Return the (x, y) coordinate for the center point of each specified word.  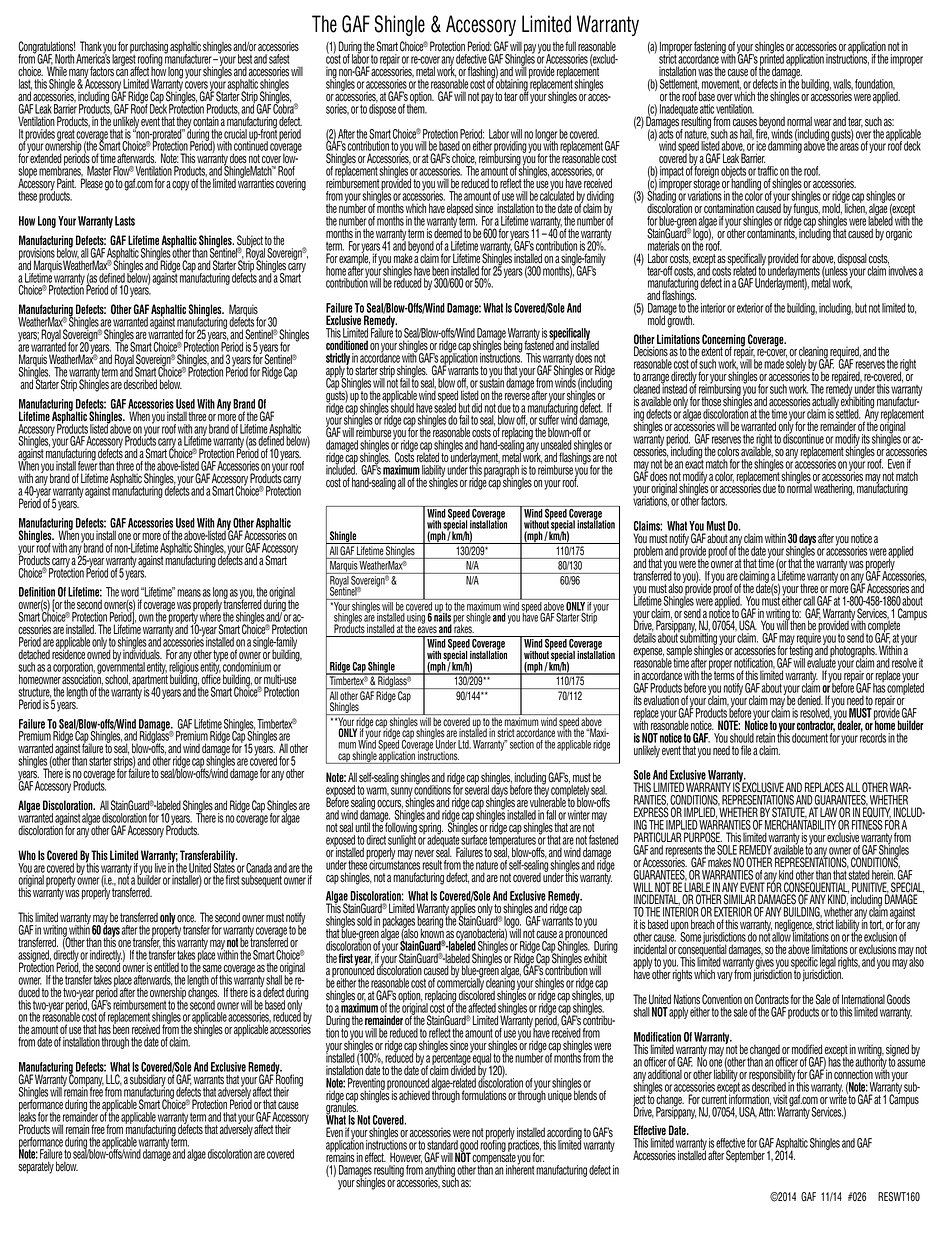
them (417, 108)
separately (36, 1167)
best (245, 59)
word (130, 593)
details (644, 637)
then (797, 624)
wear (823, 122)
